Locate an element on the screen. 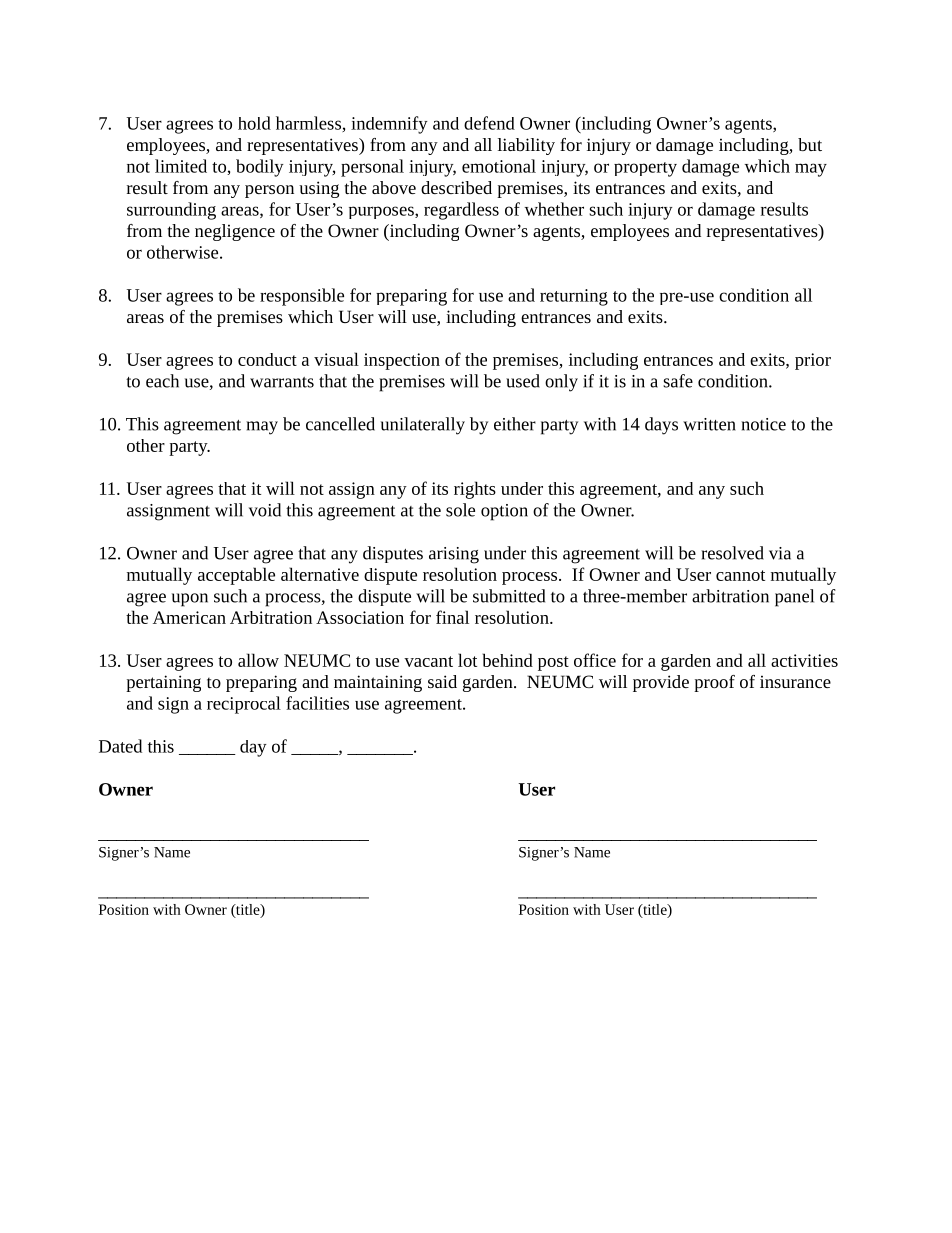 This screenshot has height=1233, width=952. but is located at coordinates (810, 144).
